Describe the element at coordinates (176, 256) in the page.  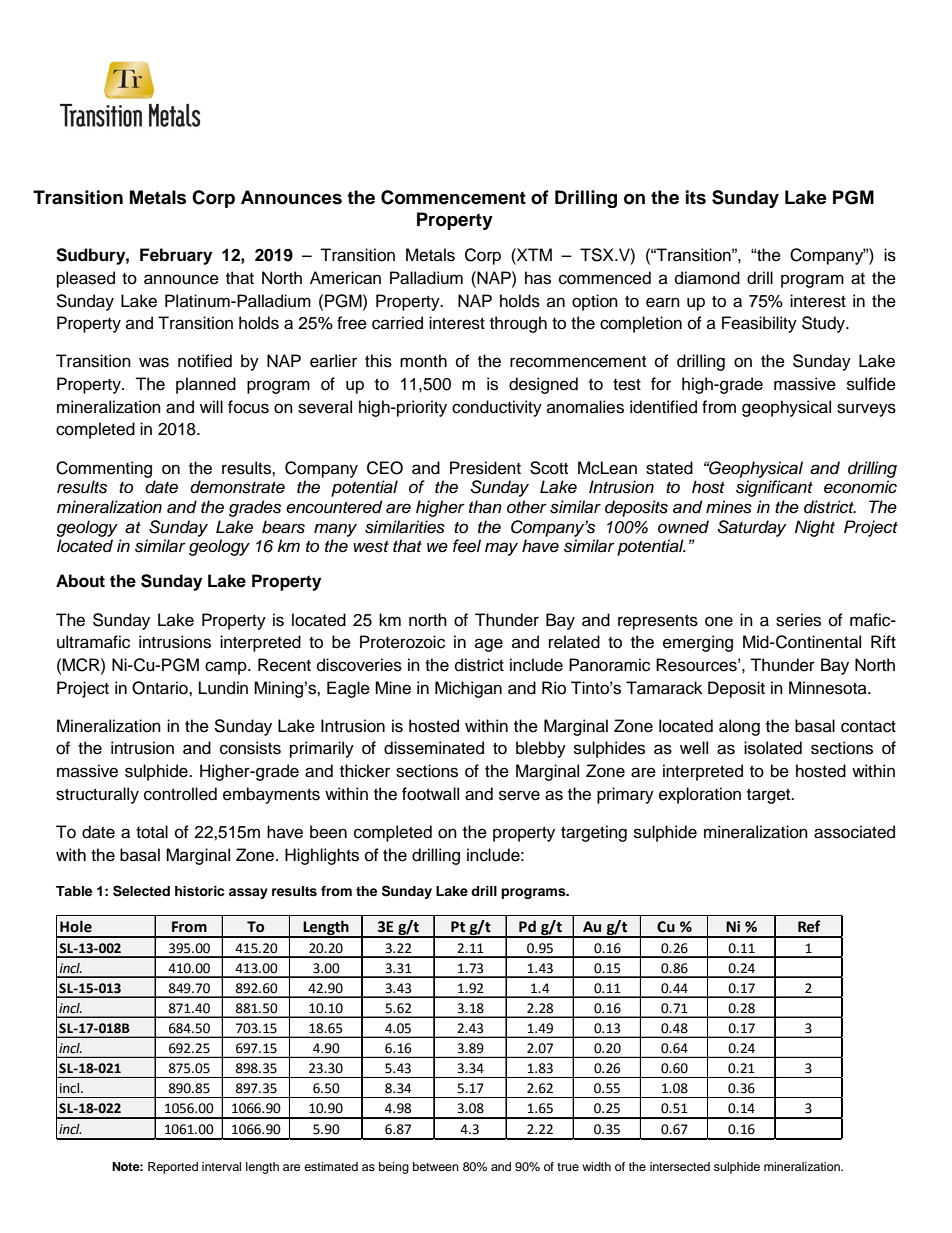
I see `February` at that location.
